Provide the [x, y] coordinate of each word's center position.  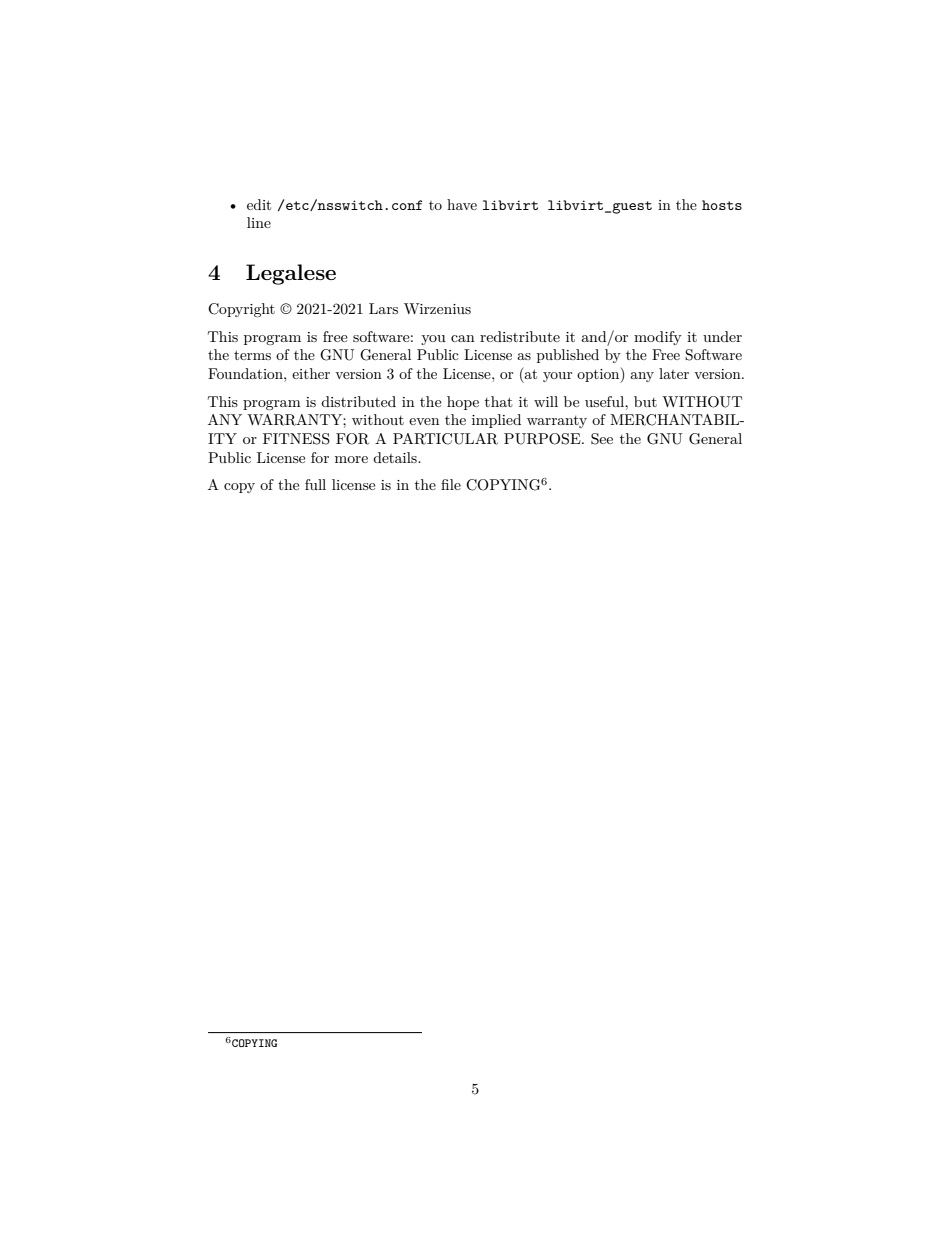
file [451, 484]
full [315, 484]
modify [658, 338]
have [462, 204]
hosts [722, 205]
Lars [383, 308]
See [602, 439]
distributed [358, 401]
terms [252, 355]
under [722, 336]
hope [463, 403]
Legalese [291, 274]
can [463, 338]
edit [259, 204]
